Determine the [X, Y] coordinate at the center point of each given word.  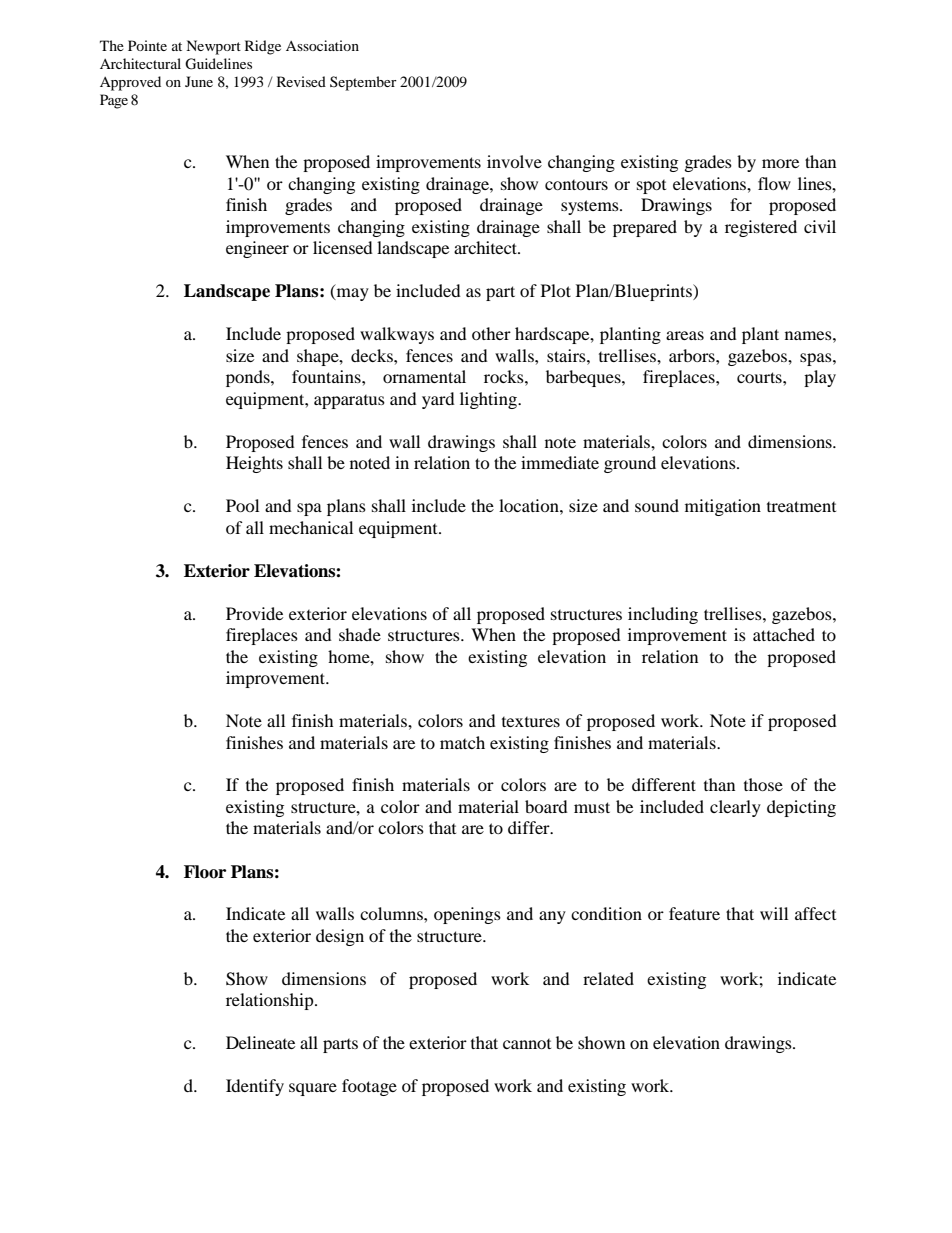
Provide [254, 613]
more [780, 163]
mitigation [723, 507]
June [199, 81]
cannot [527, 1044]
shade [360, 634]
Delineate [260, 1042]
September [363, 83]
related [608, 978]
